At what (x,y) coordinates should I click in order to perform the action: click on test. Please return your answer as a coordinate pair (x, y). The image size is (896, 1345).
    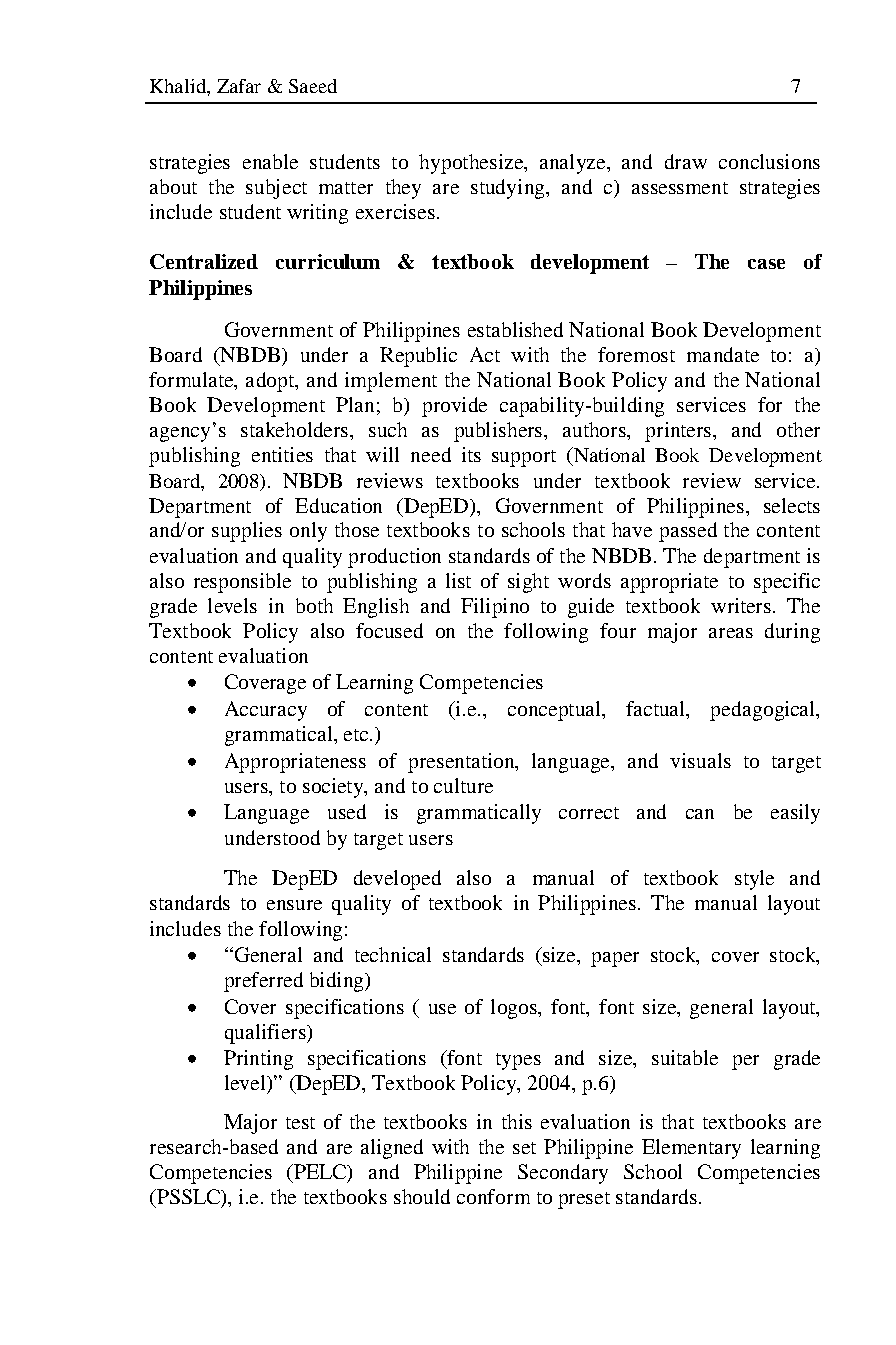
    Looking at the image, I should click on (300, 1123).
